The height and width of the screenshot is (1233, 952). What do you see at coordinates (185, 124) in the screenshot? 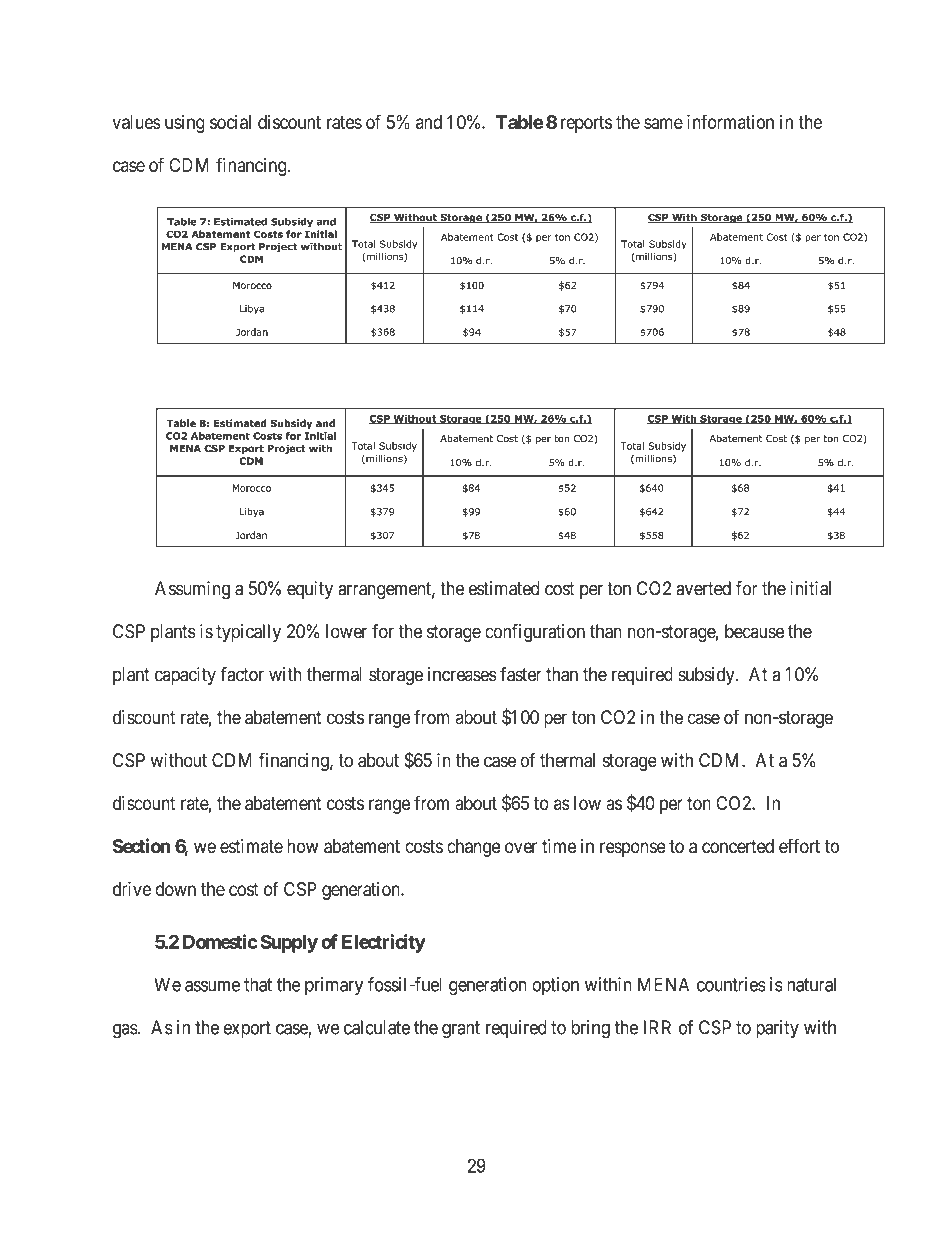
I see `using` at bounding box center [185, 124].
